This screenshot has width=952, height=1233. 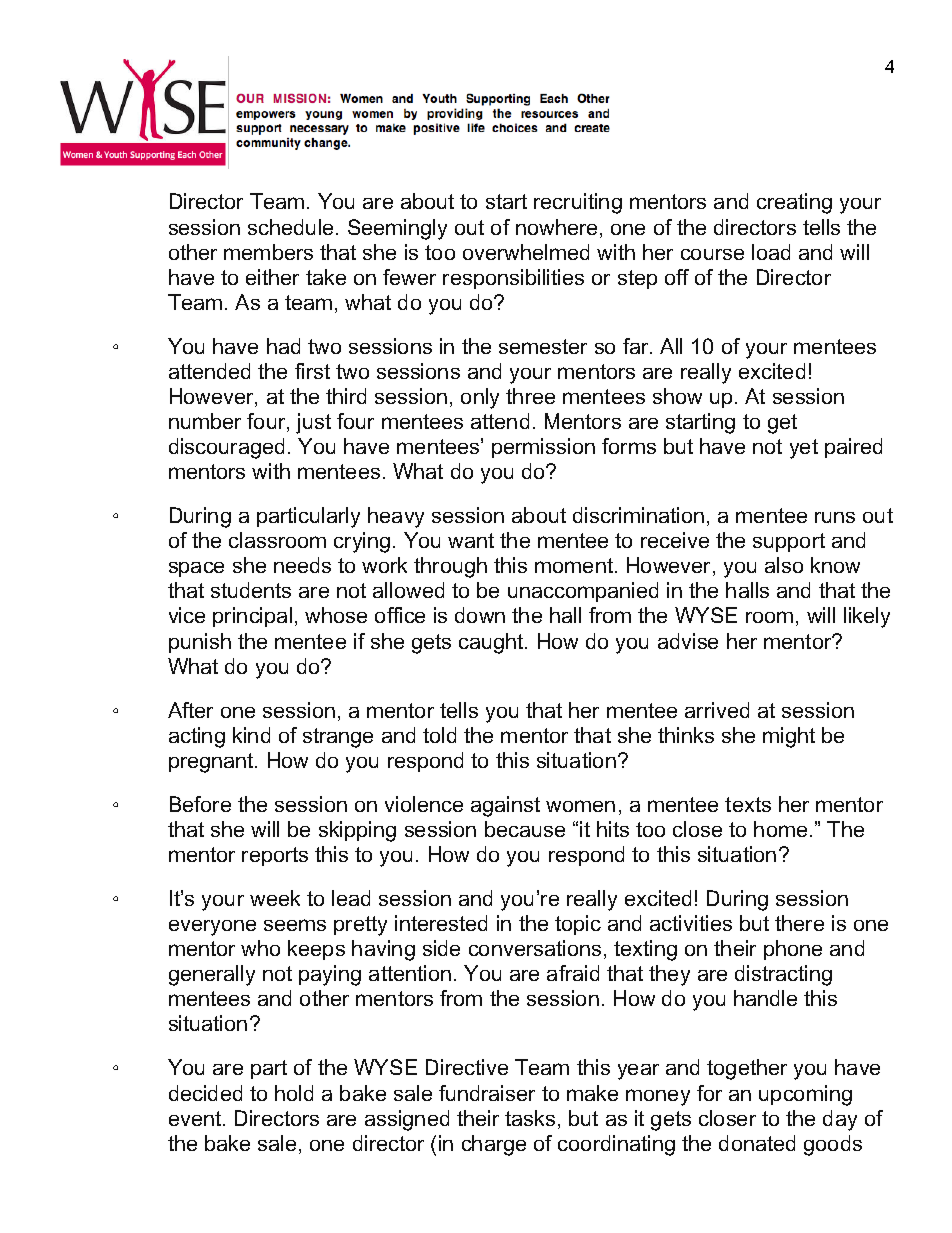 I want to click on upcoming, so click(x=805, y=1095).
